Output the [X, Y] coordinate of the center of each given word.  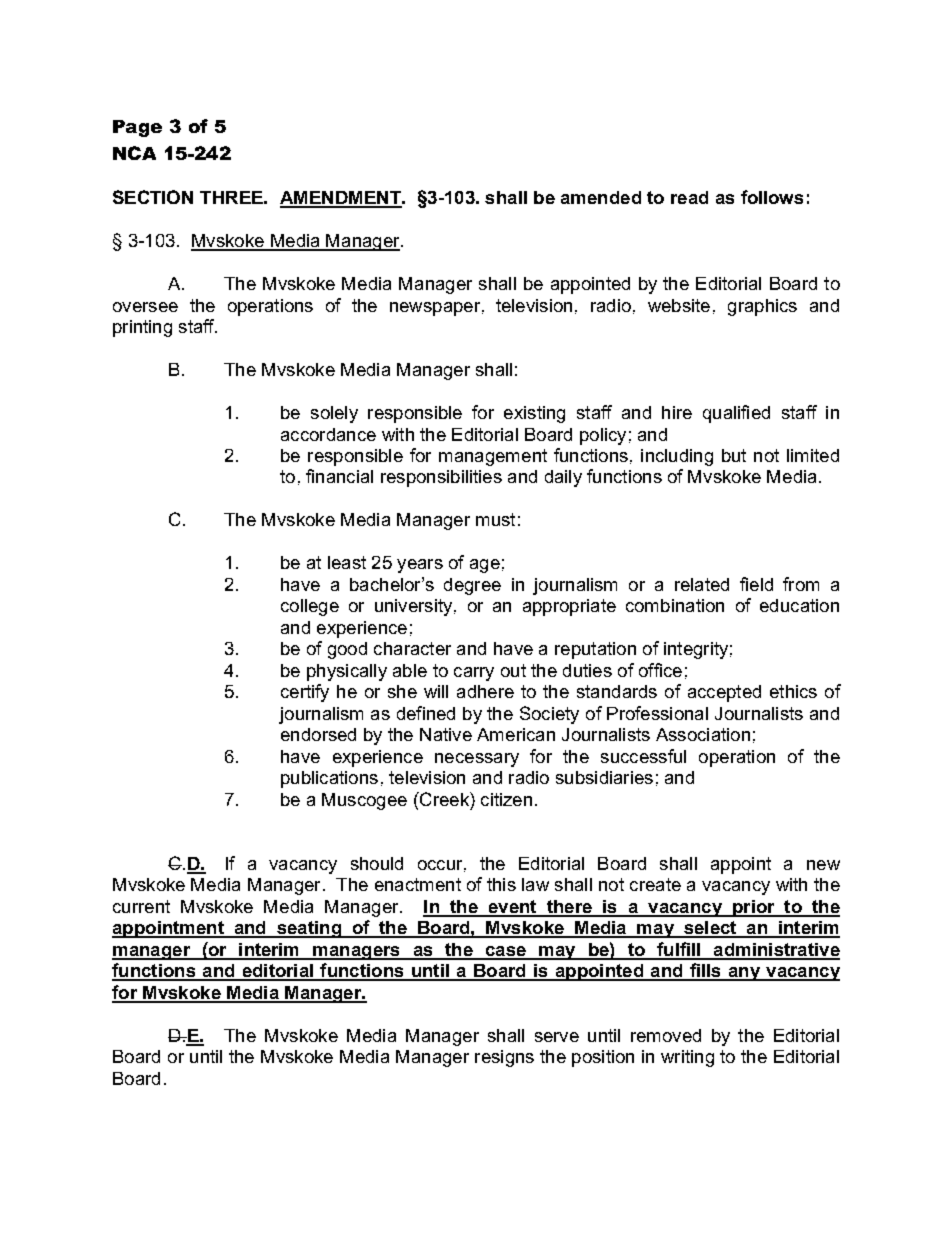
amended [601, 197]
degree [472, 586]
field [756, 584]
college [310, 607]
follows [772, 197]
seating [309, 929]
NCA [134, 153]
